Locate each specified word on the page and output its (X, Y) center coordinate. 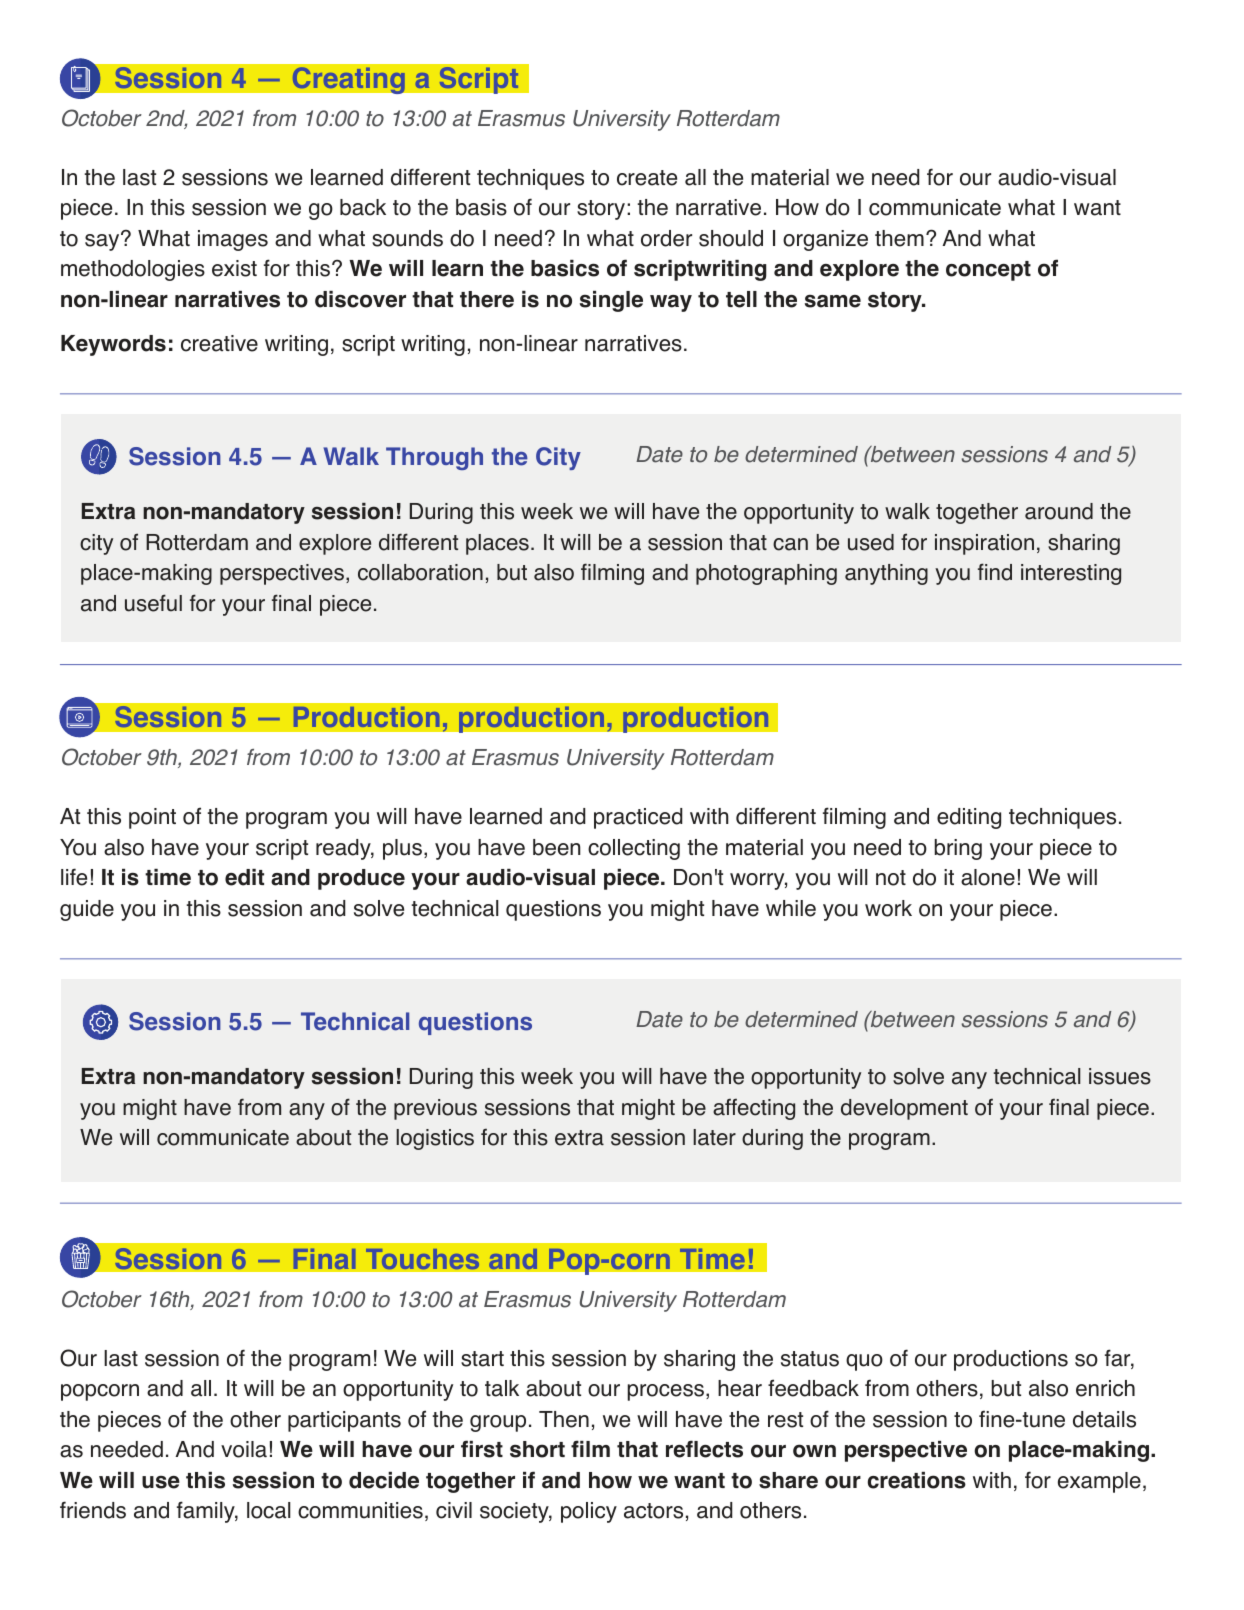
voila (244, 1449)
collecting (634, 849)
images (233, 240)
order (666, 238)
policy (589, 1512)
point (152, 818)
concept (988, 271)
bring (958, 849)
